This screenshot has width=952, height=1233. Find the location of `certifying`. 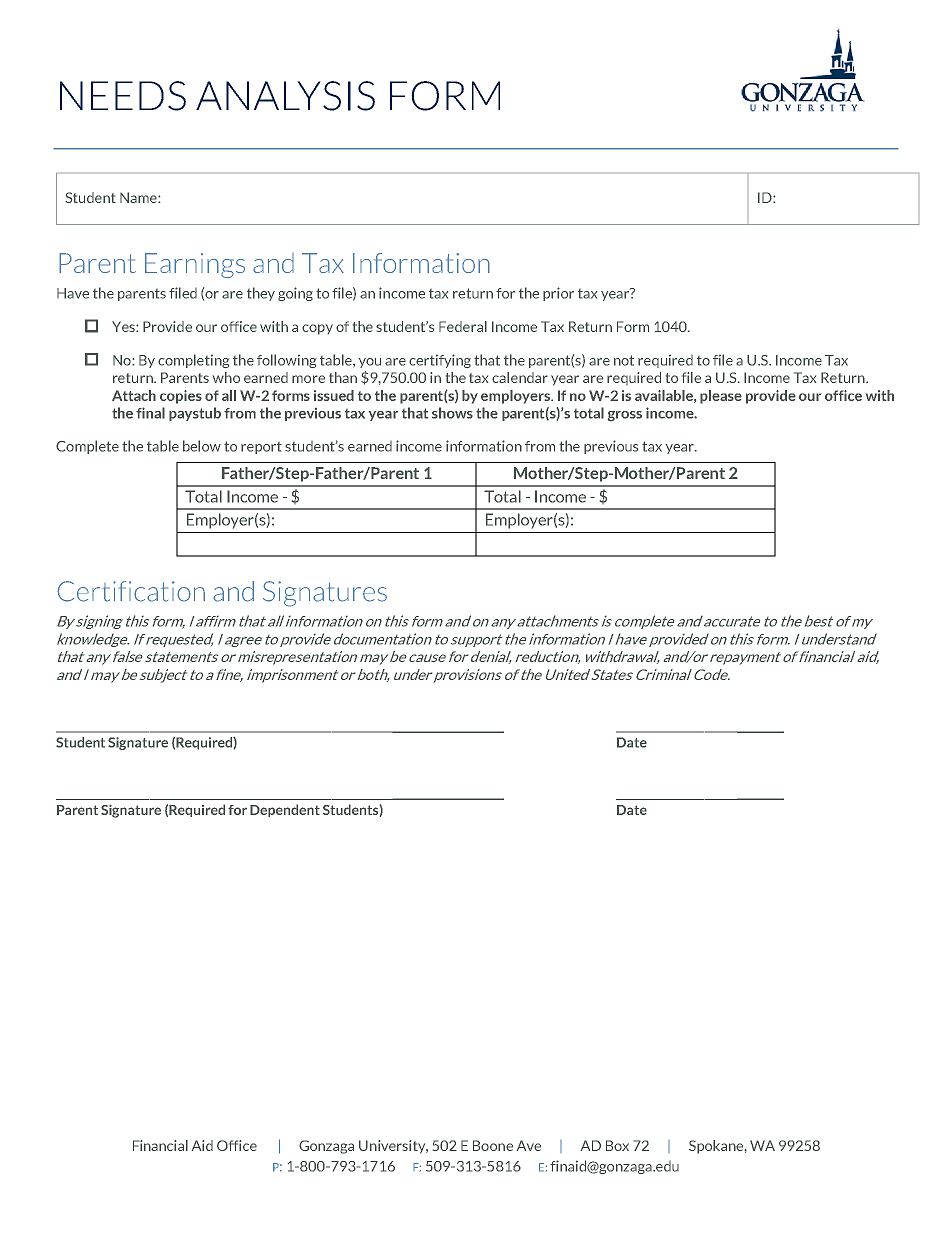

certifying is located at coordinates (440, 361).
